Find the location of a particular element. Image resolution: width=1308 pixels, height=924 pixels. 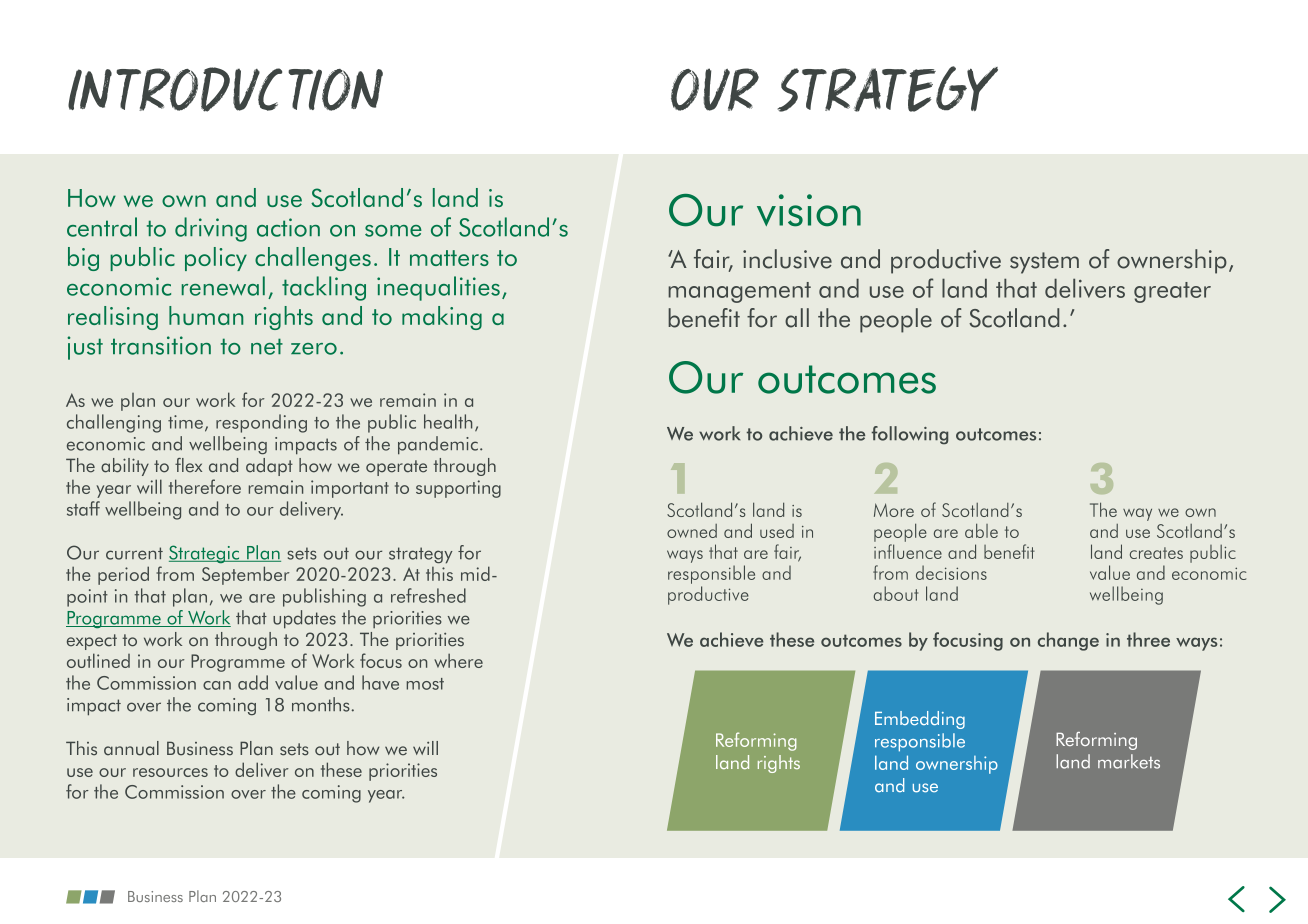

resources is located at coordinates (170, 772).
